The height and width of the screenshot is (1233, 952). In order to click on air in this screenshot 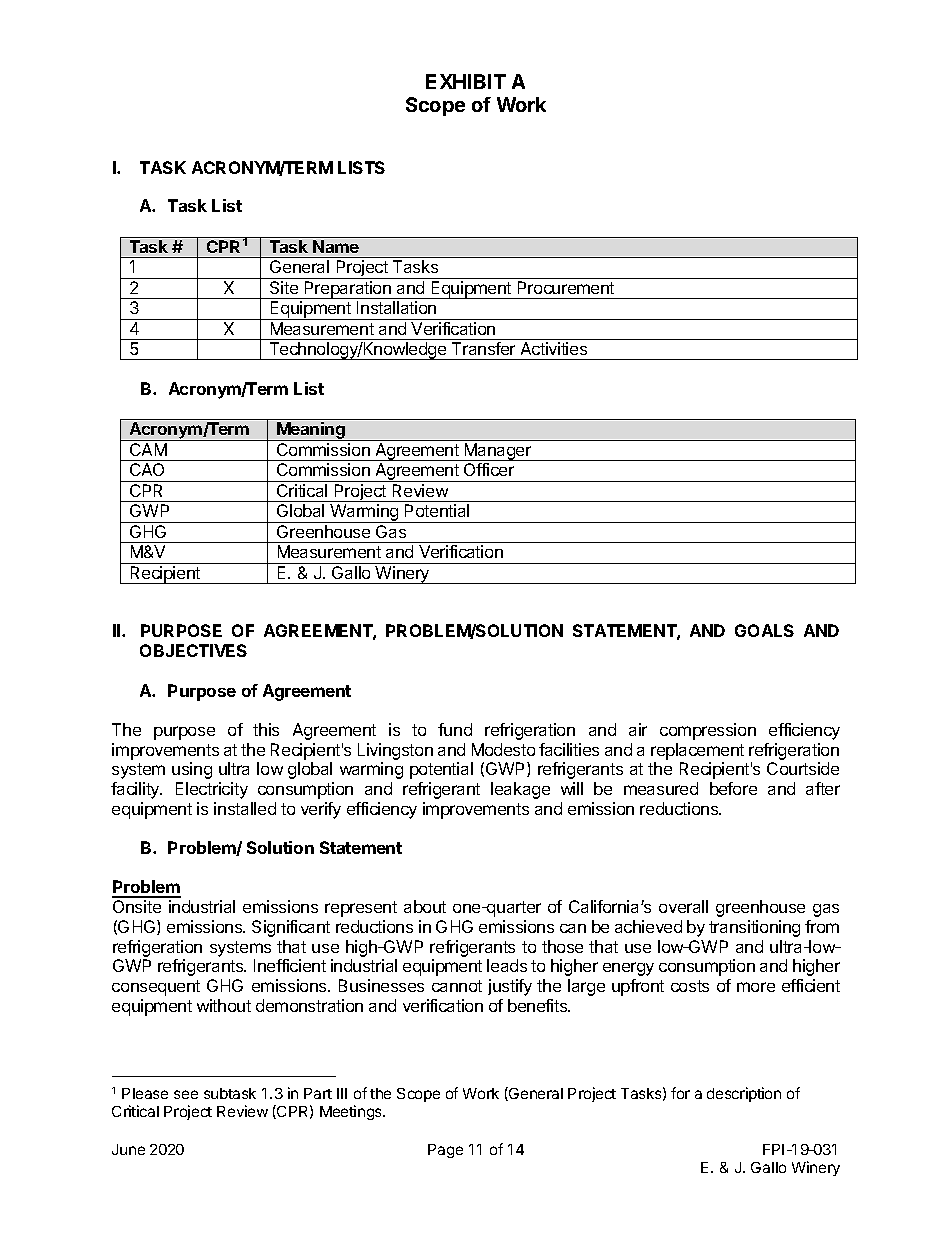, I will do `click(638, 729)`.
